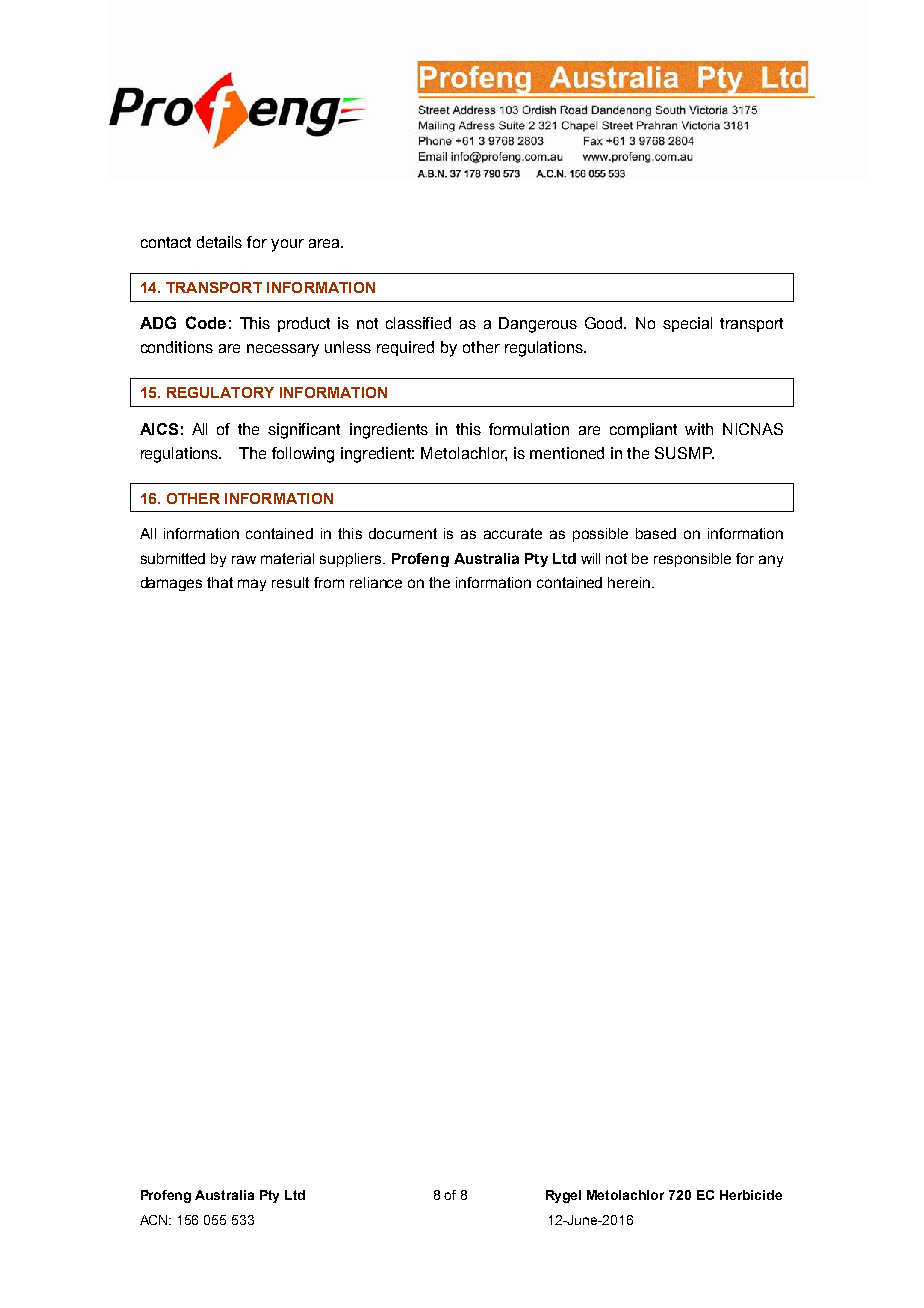 The image size is (924, 1308). I want to click on may, so click(252, 585).
